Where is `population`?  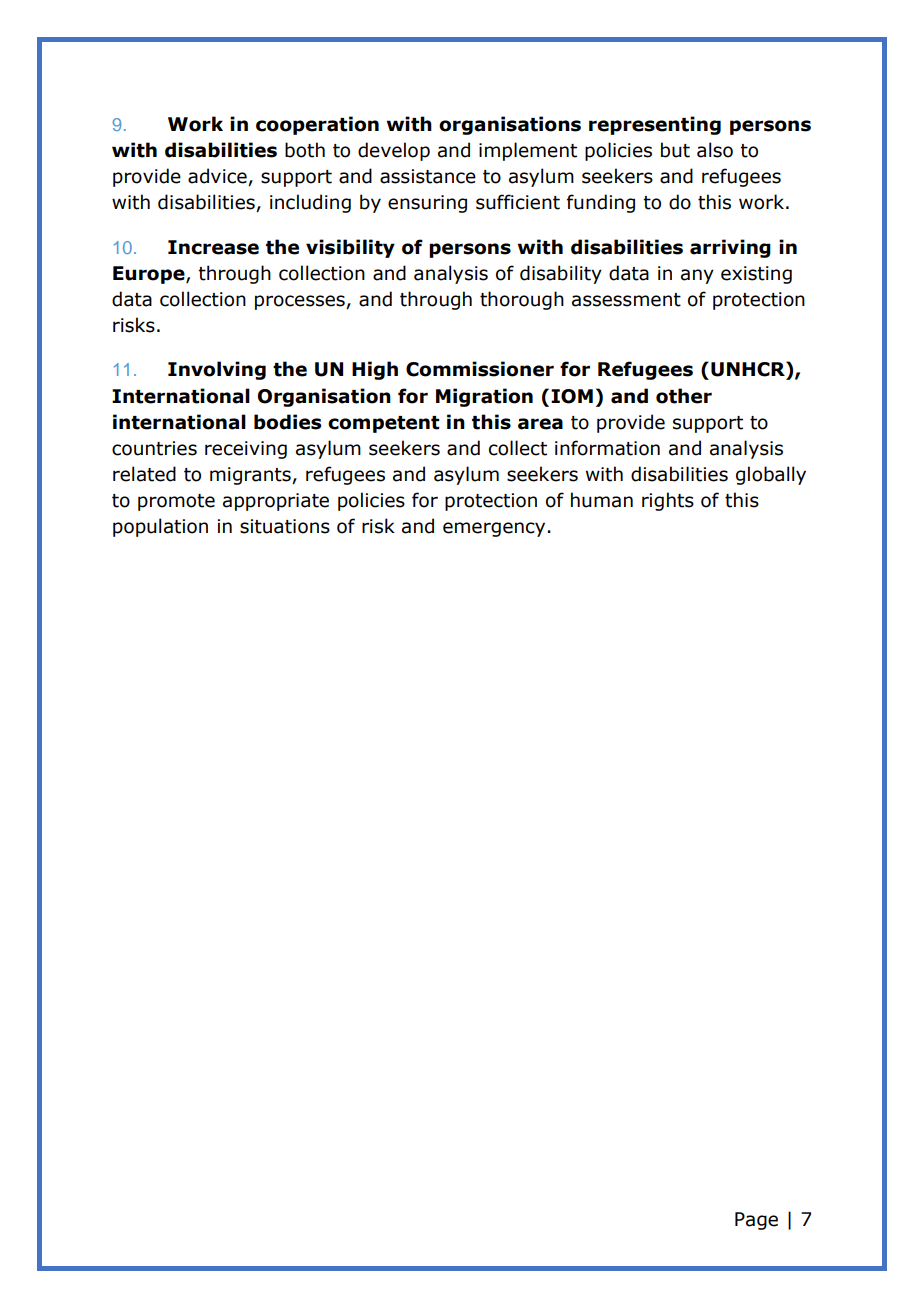 population is located at coordinates (160, 527).
